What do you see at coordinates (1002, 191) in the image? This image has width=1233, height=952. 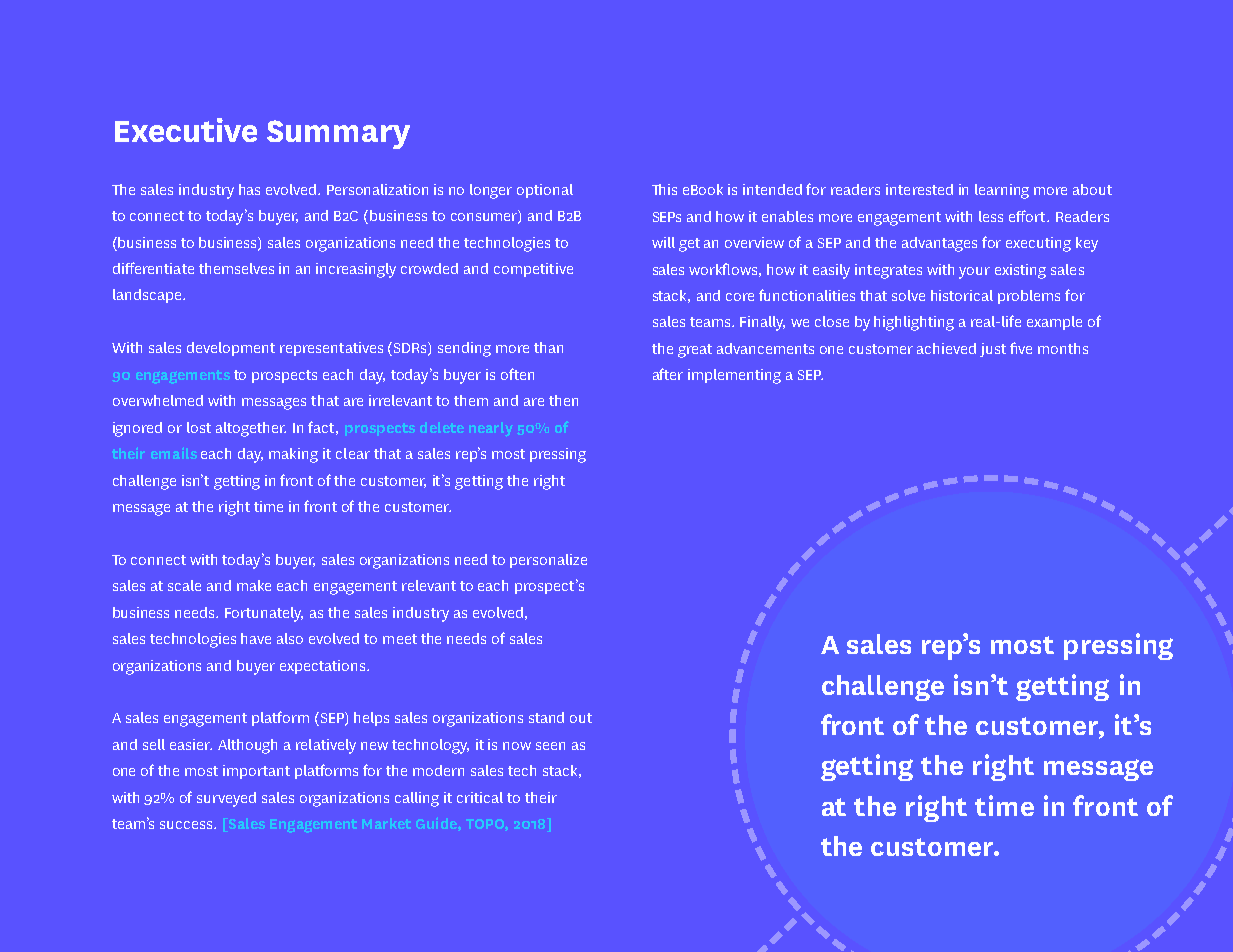 I see `learning` at bounding box center [1002, 191].
